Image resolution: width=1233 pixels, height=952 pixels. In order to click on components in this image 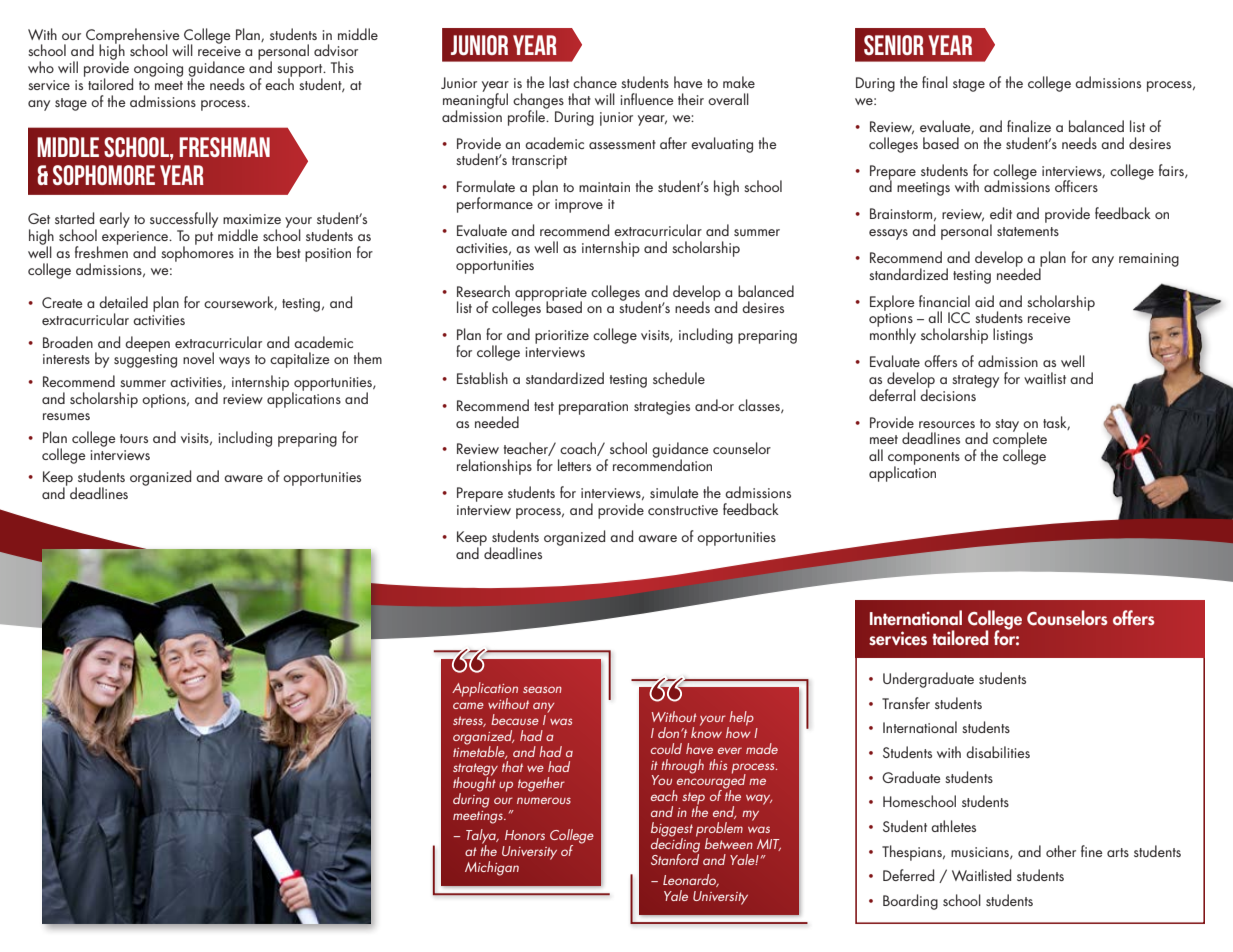, I will do `click(924, 459)`.
